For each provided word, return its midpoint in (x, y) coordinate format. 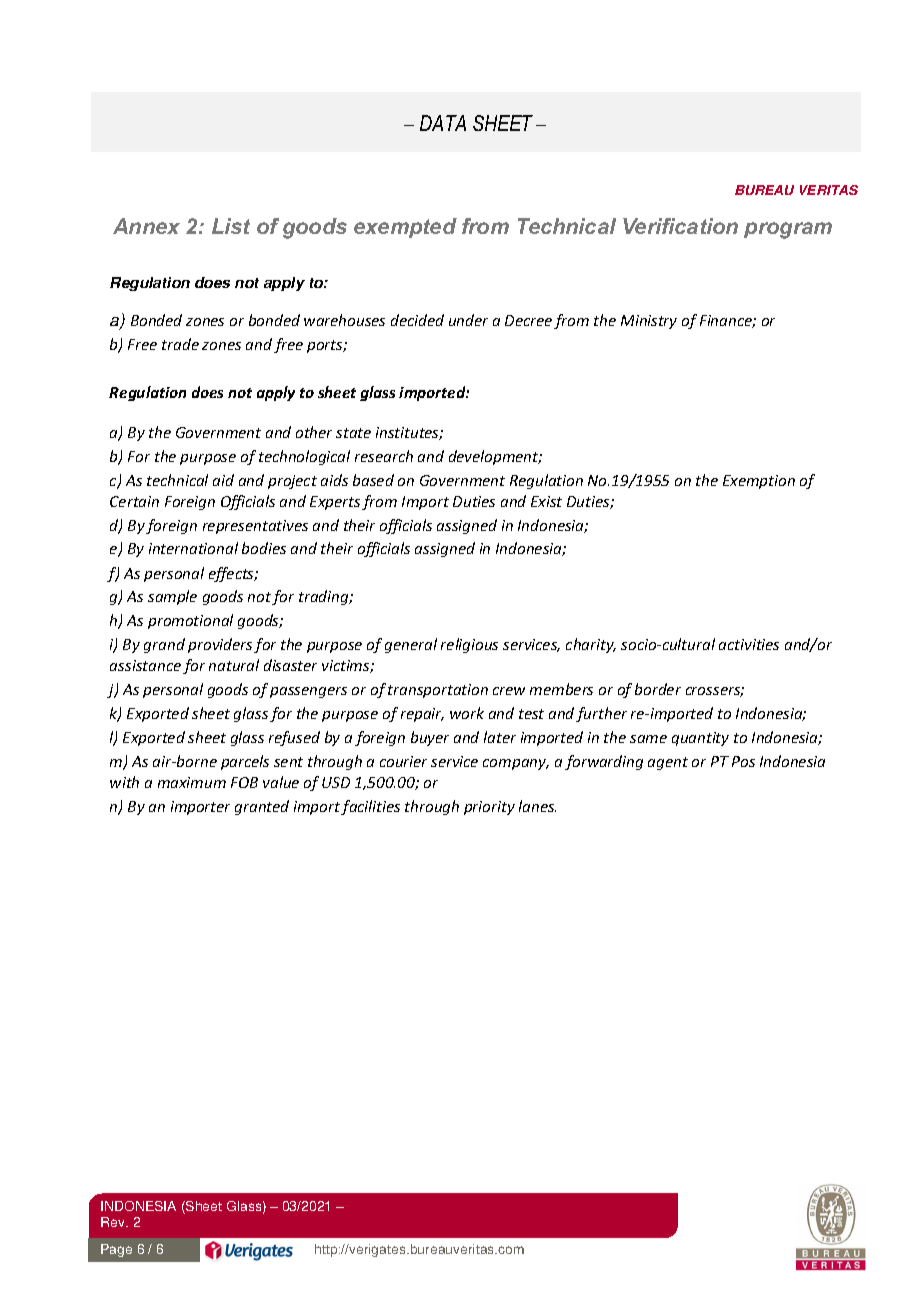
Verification (680, 226)
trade (180, 344)
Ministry (649, 322)
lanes (537, 806)
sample (172, 597)
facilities (370, 807)
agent (668, 763)
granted (262, 807)
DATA (443, 123)
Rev (114, 1222)
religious (469, 645)
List (231, 226)
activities (749, 644)
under (468, 320)
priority (489, 808)
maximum (192, 782)
